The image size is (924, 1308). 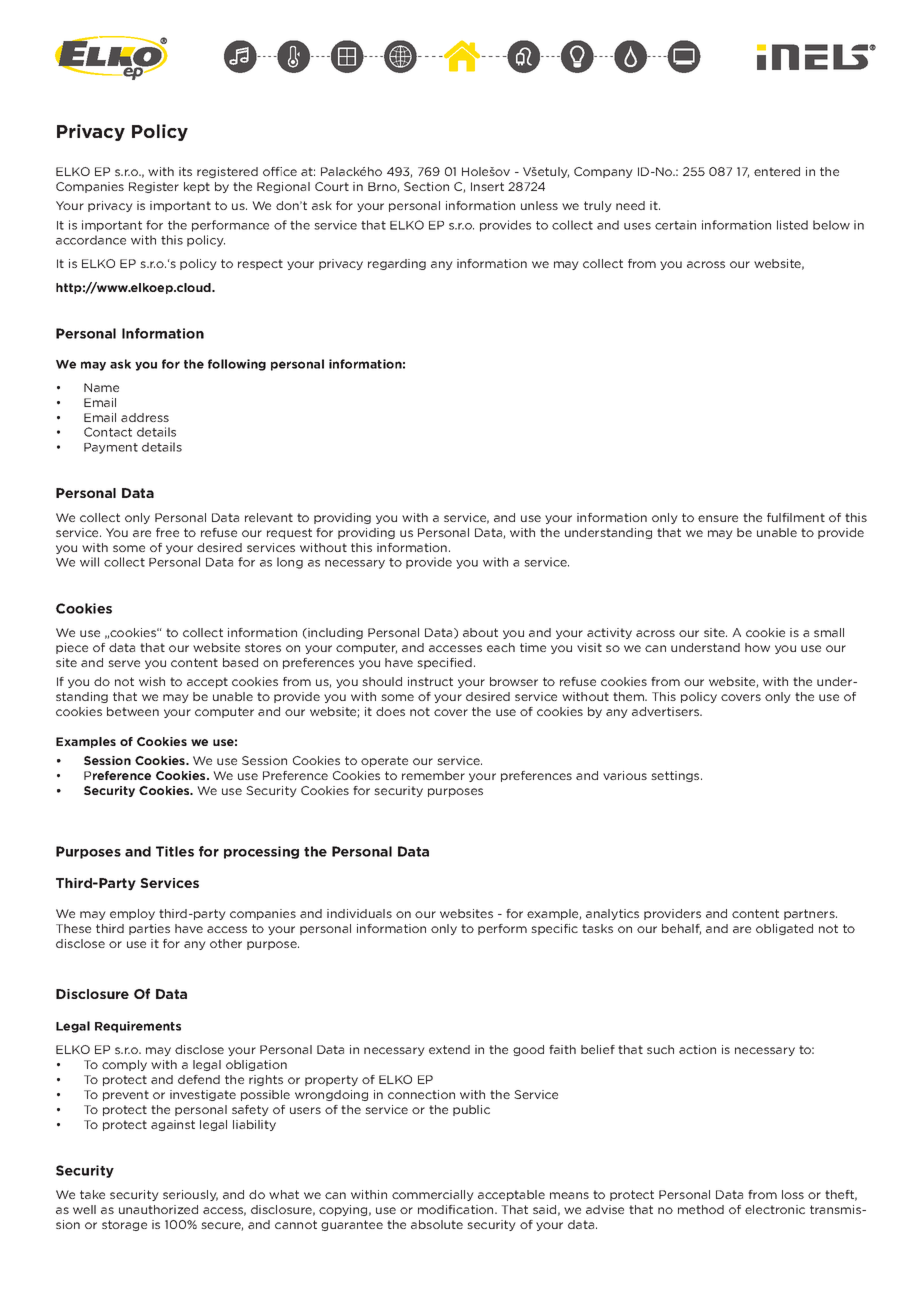 What do you see at coordinates (430, 681) in the screenshot?
I see `instruct` at bounding box center [430, 681].
